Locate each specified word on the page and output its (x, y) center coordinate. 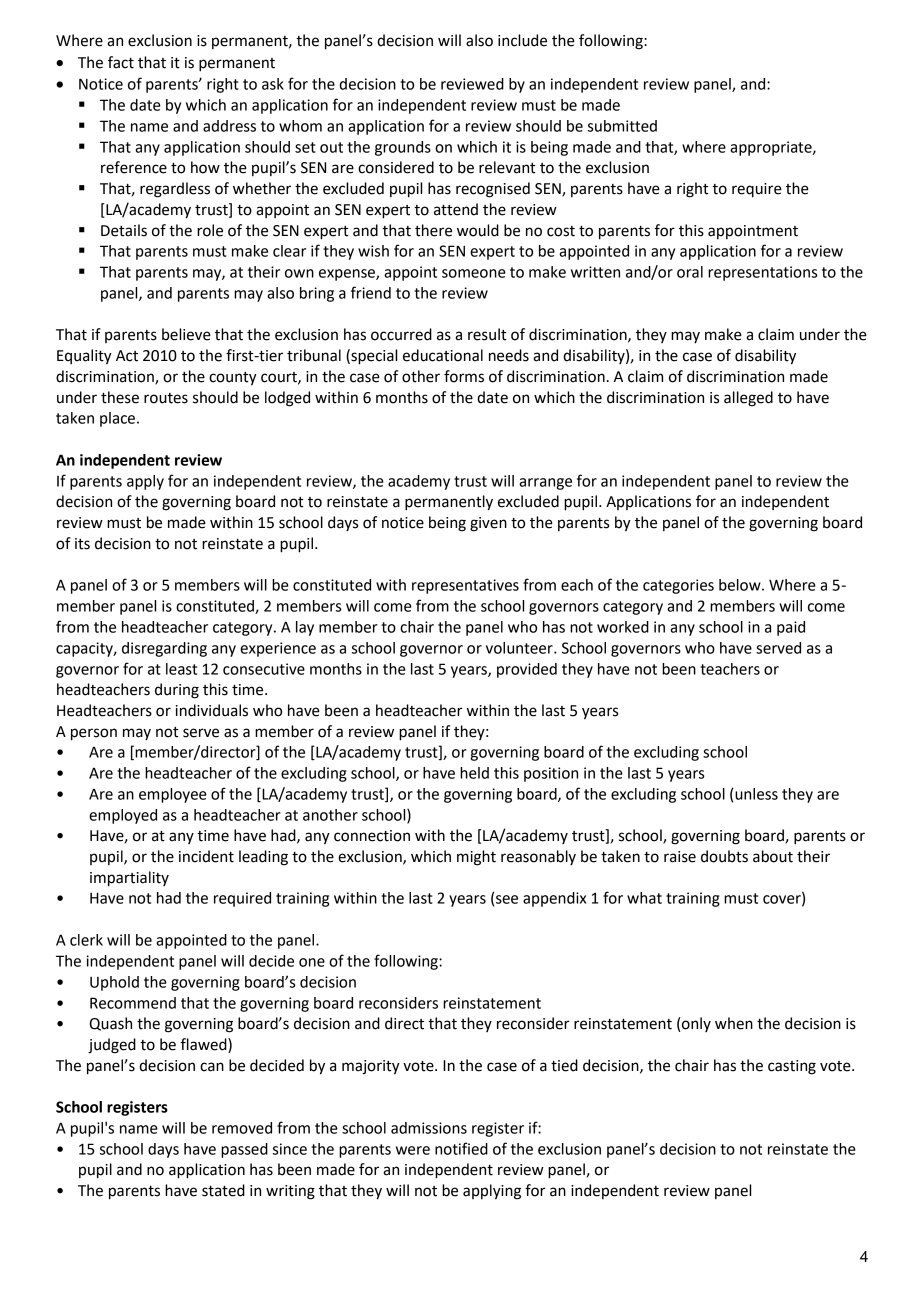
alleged (748, 399)
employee (173, 795)
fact (121, 62)
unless (756, 794)
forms (464, 376)
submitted (622, 126)
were (413, 1150)
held (474, 773)
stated (223, 1190)
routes (166, 398)
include (522, 40)
